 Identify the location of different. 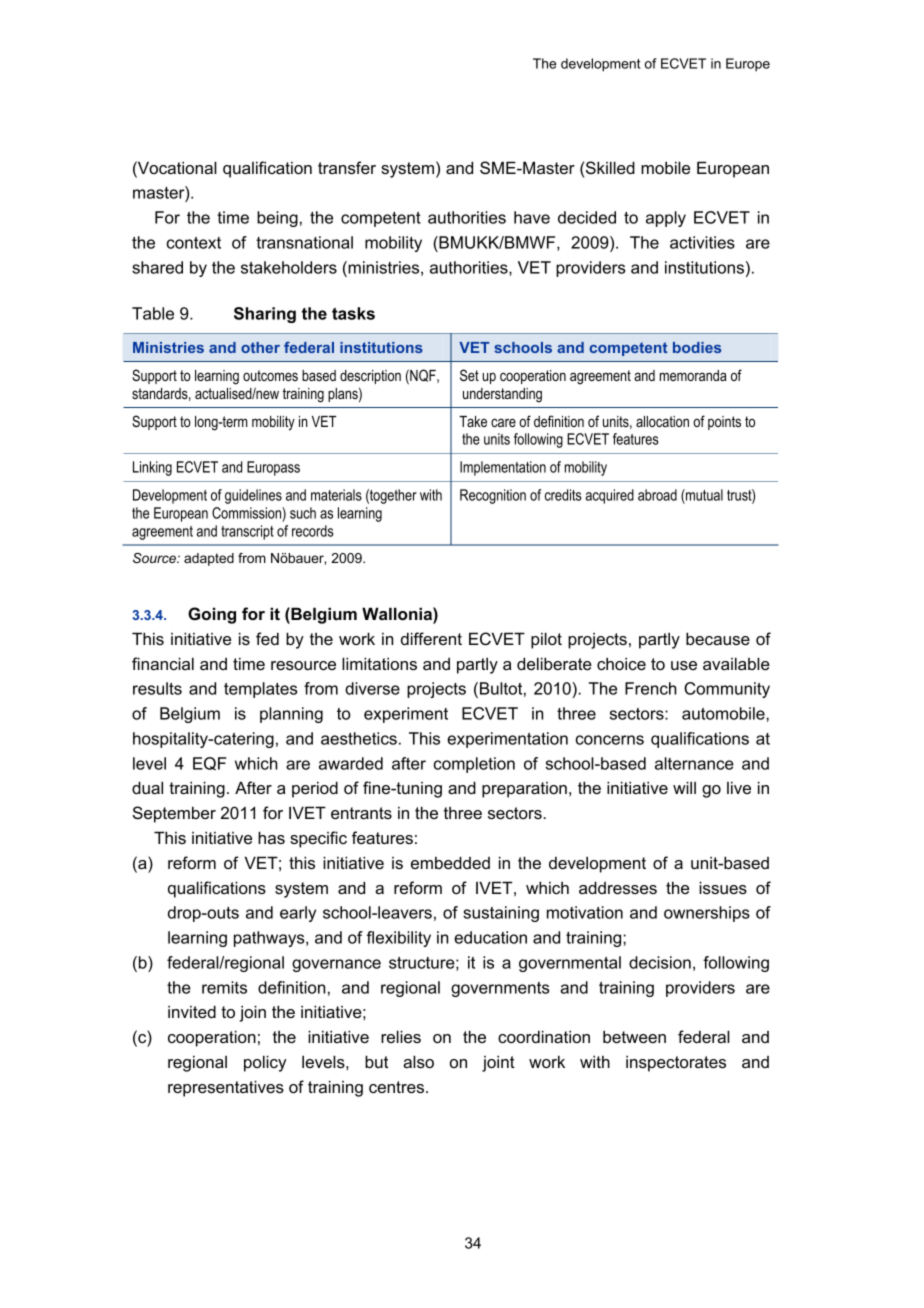
(431, 638).
